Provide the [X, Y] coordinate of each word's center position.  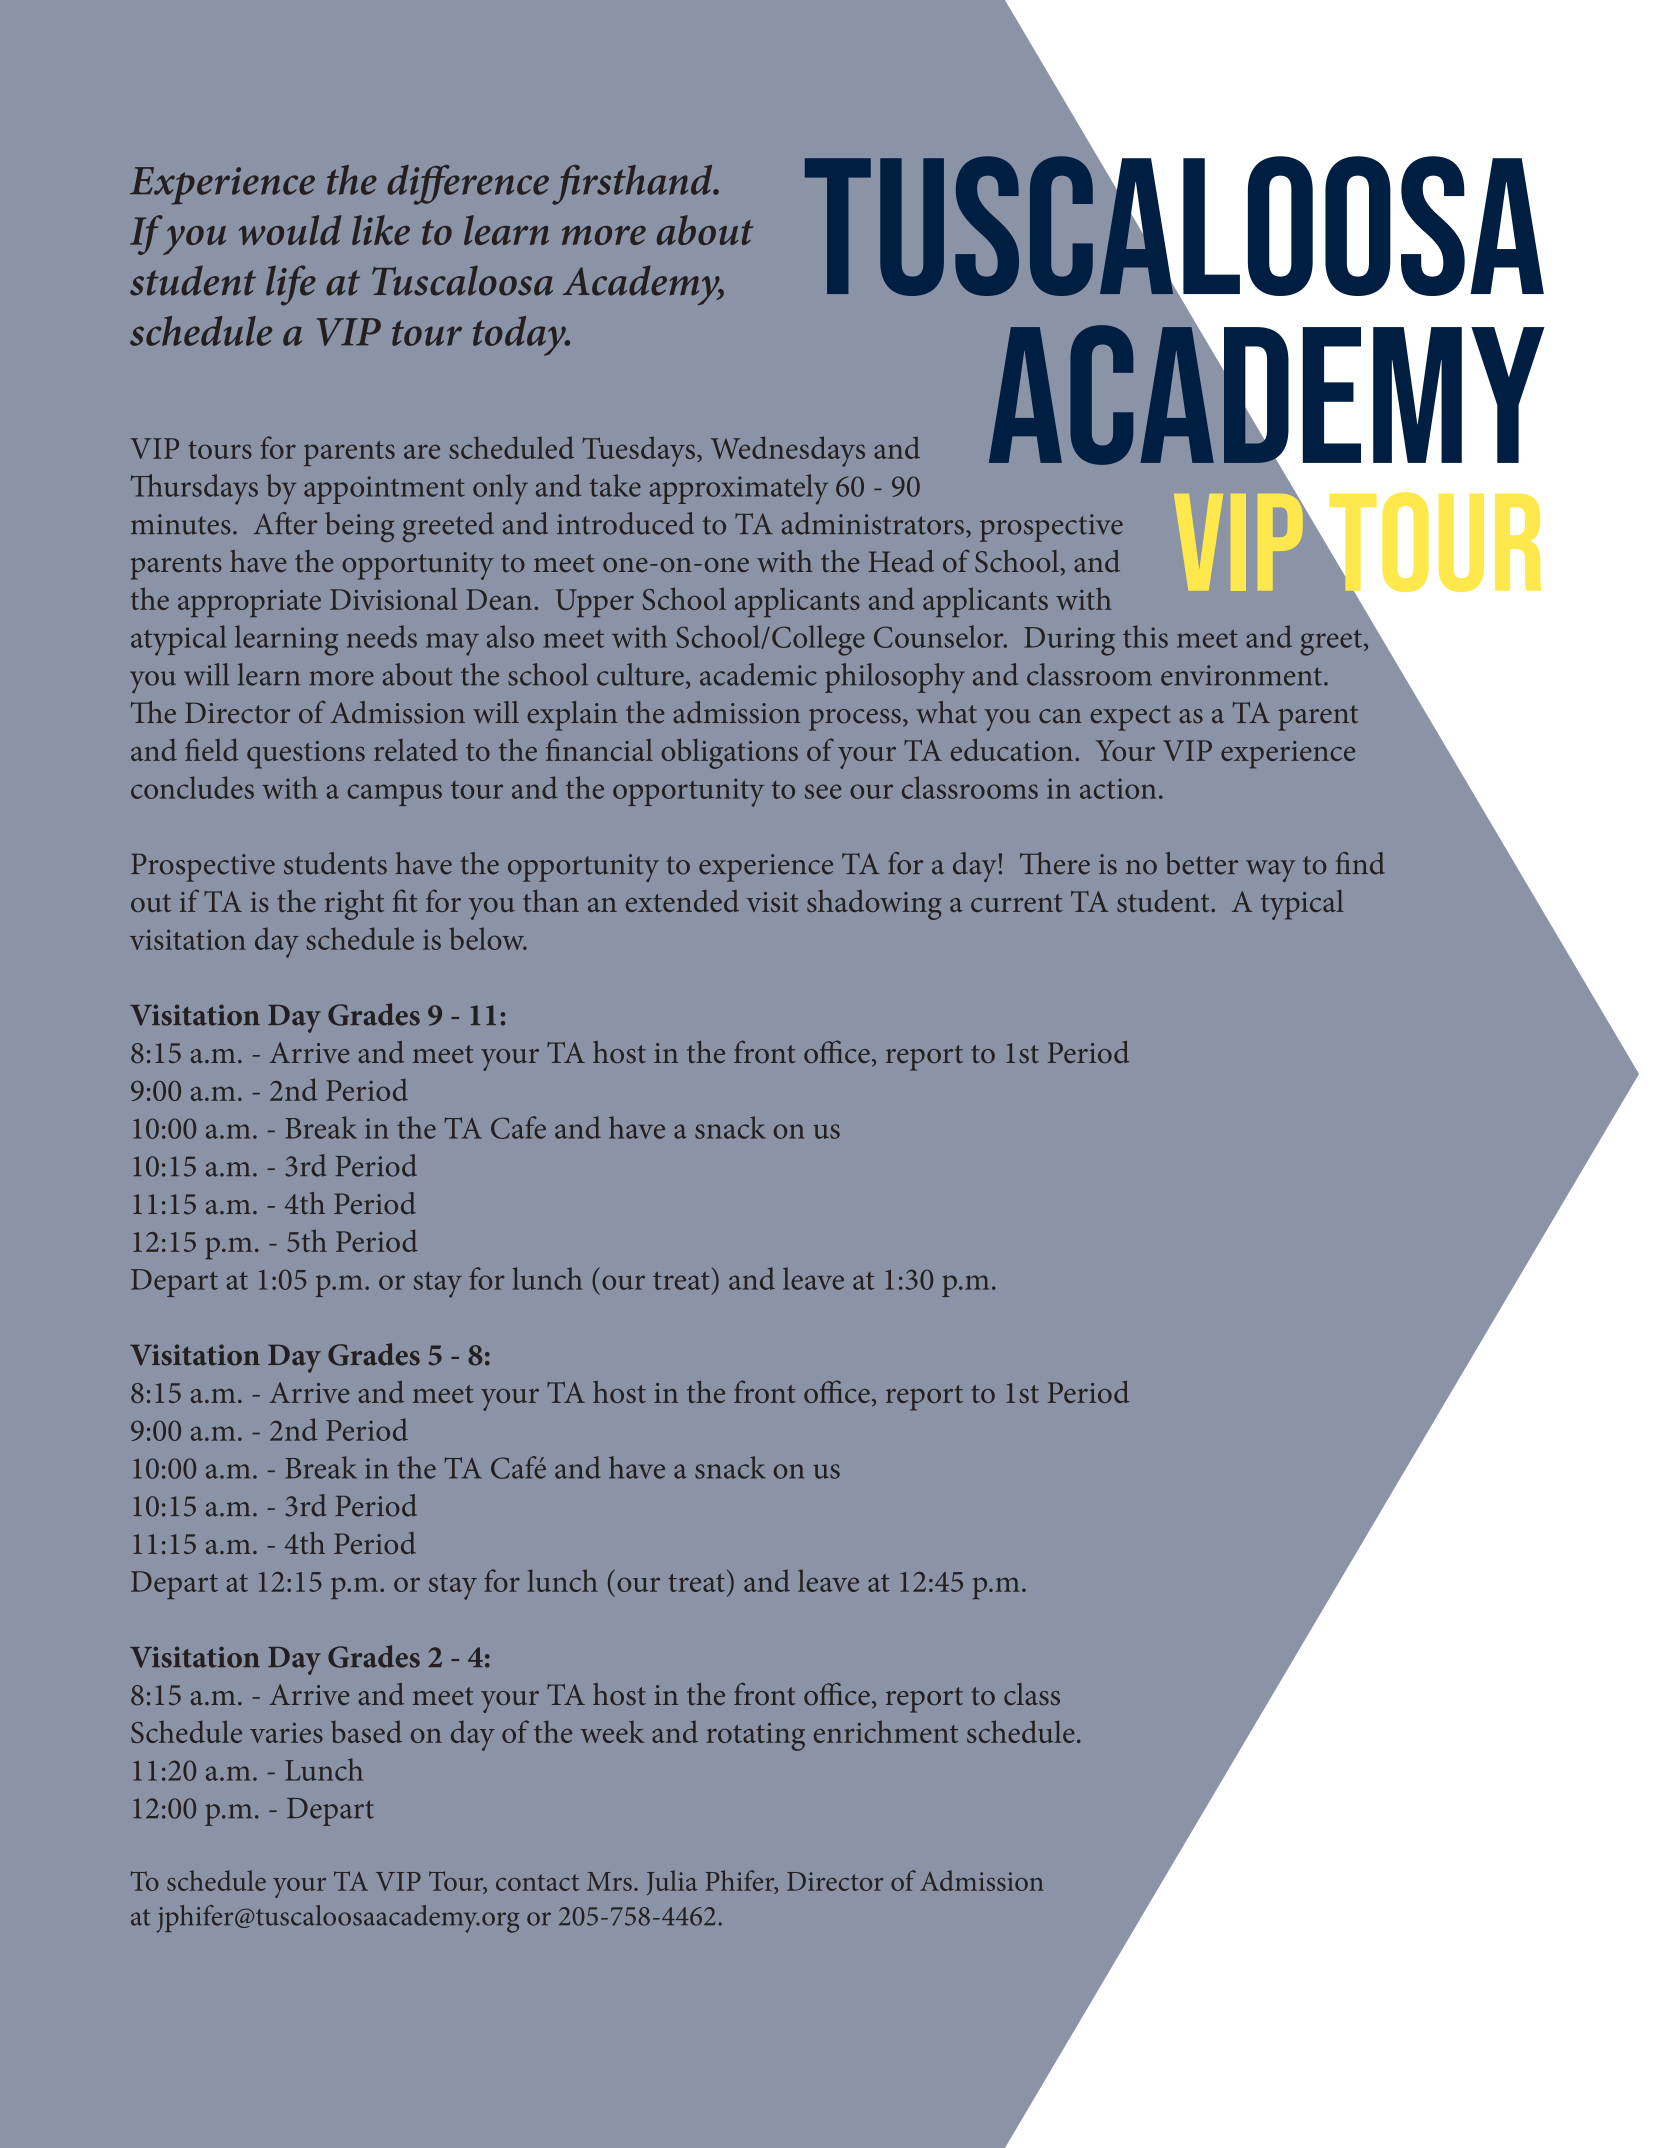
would [290, 230]
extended [682, 901]
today [520, 336]
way [1270, 871]
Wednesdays [788, 451]
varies [286, 1733]
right [354, 905]
